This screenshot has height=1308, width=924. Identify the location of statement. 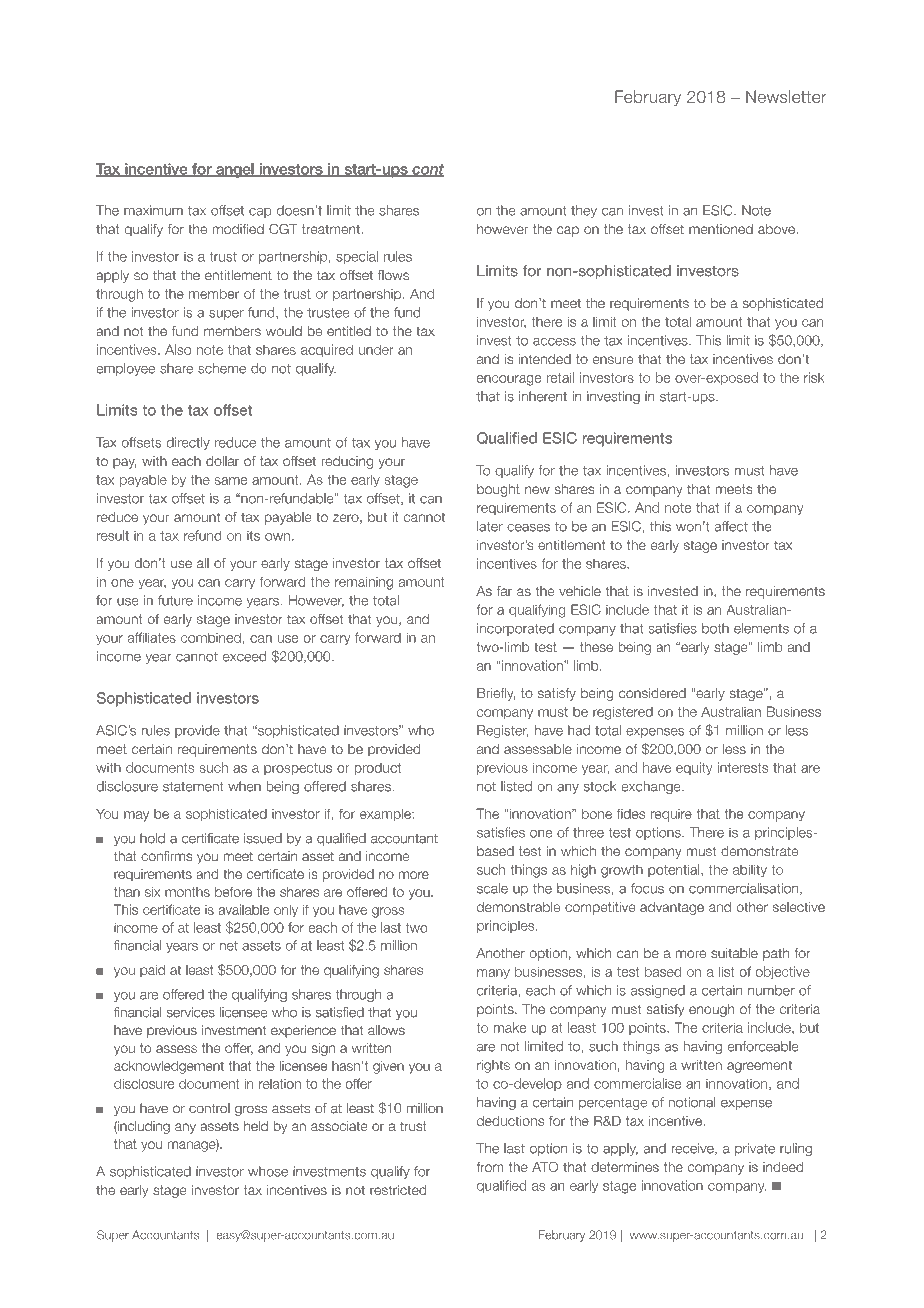
(193, 787).
